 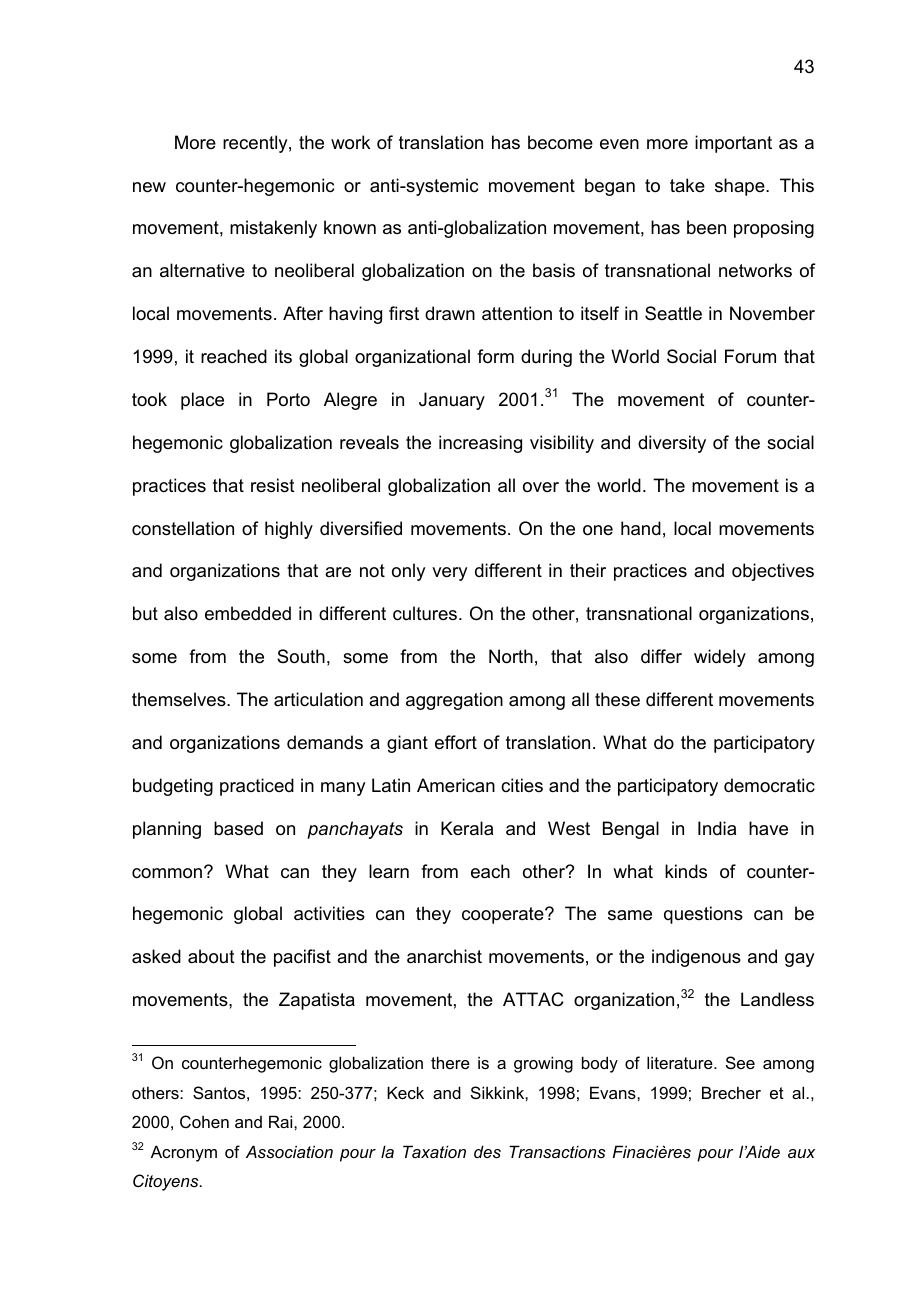 I want to click on Kerala, so click(x=467, y=828).
